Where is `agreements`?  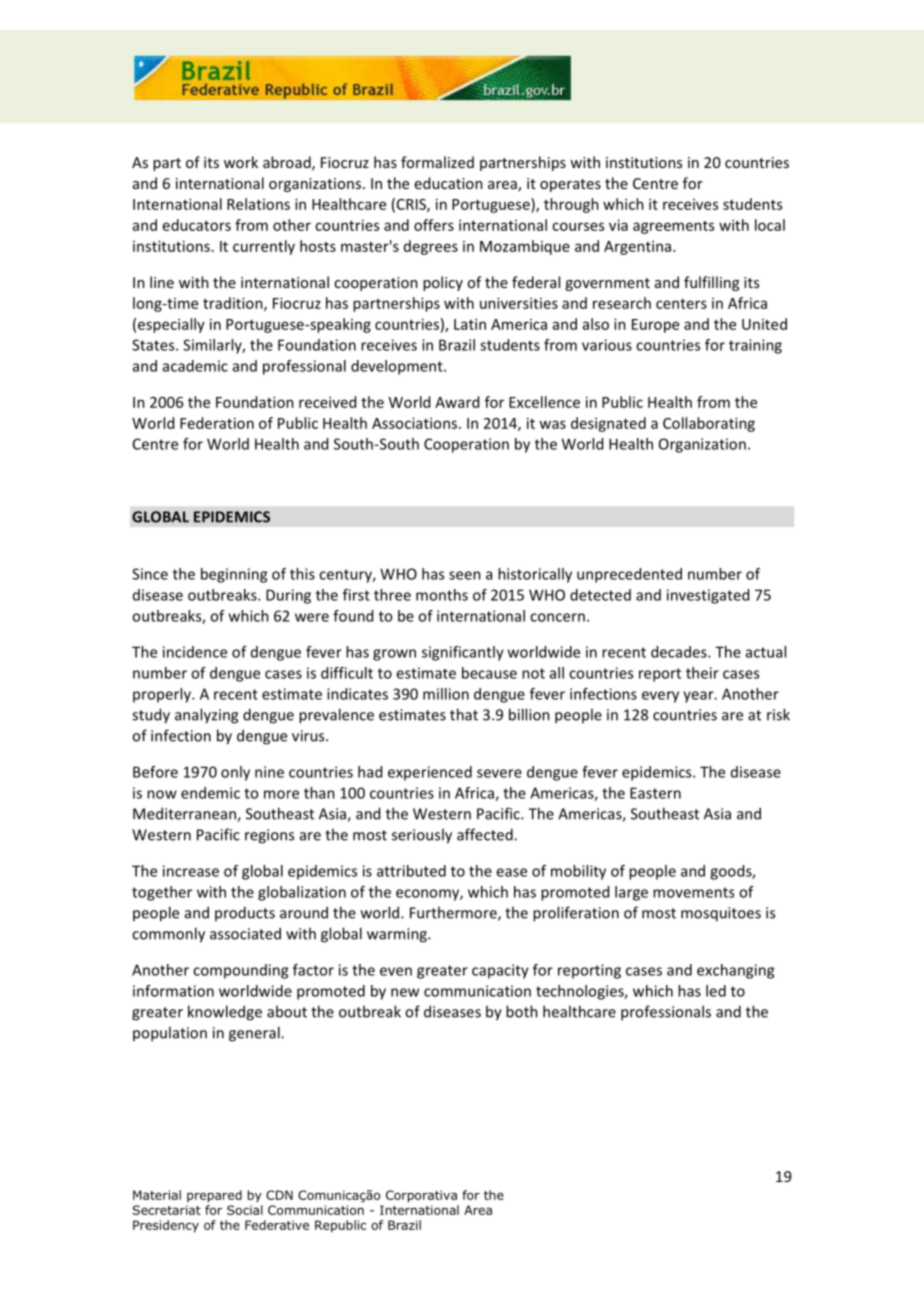
agreements is located at coordinates (673, 227).
